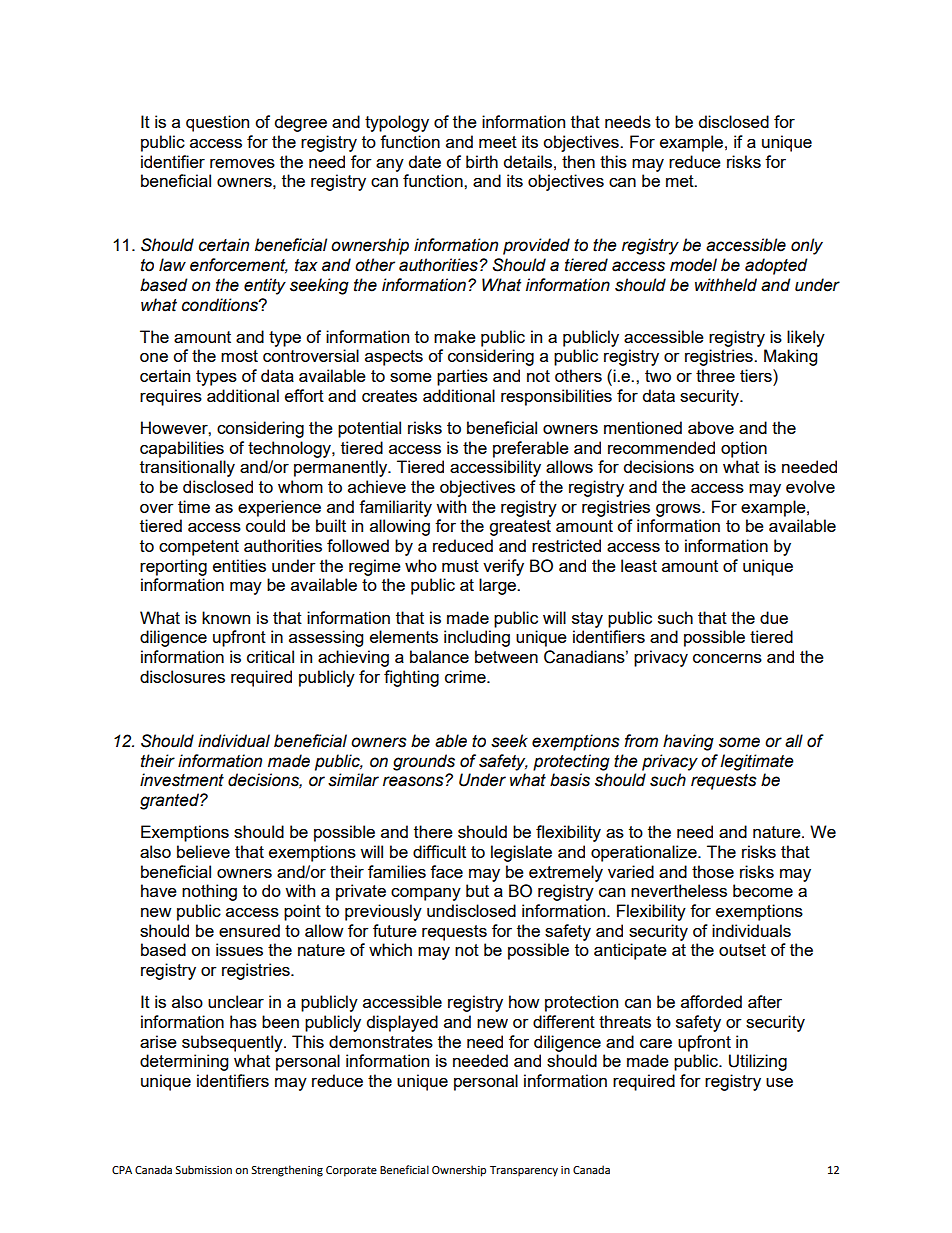 The height and width of the image is (1233, 952). Describe the element at coordinates (482, 161) in the image. I see `birth` at that location.
